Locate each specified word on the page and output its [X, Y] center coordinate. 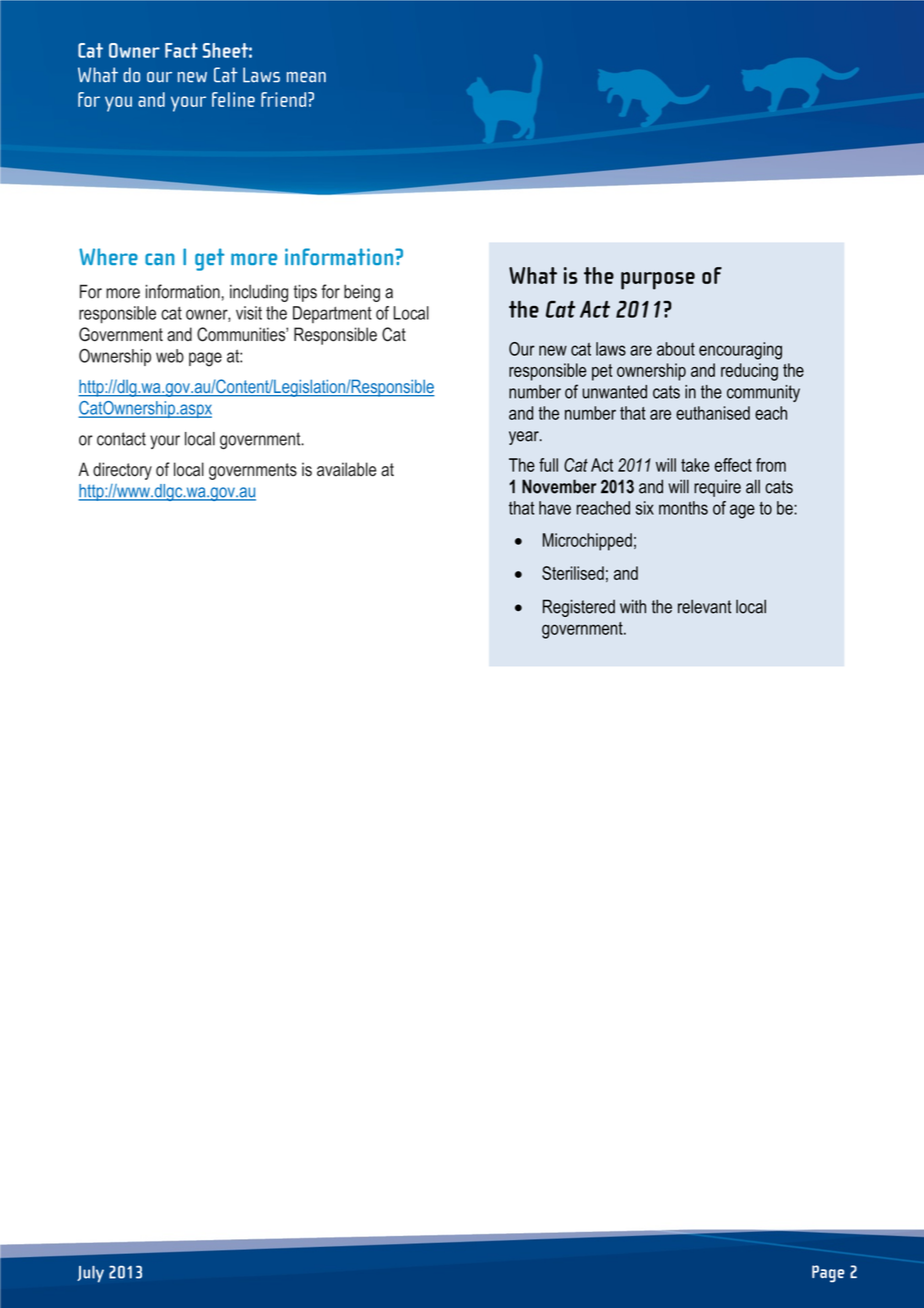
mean [306, 77]
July [90, 1274]
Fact [181, 50]
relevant [705, 606]
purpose [658, 281]
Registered [579, 608]
